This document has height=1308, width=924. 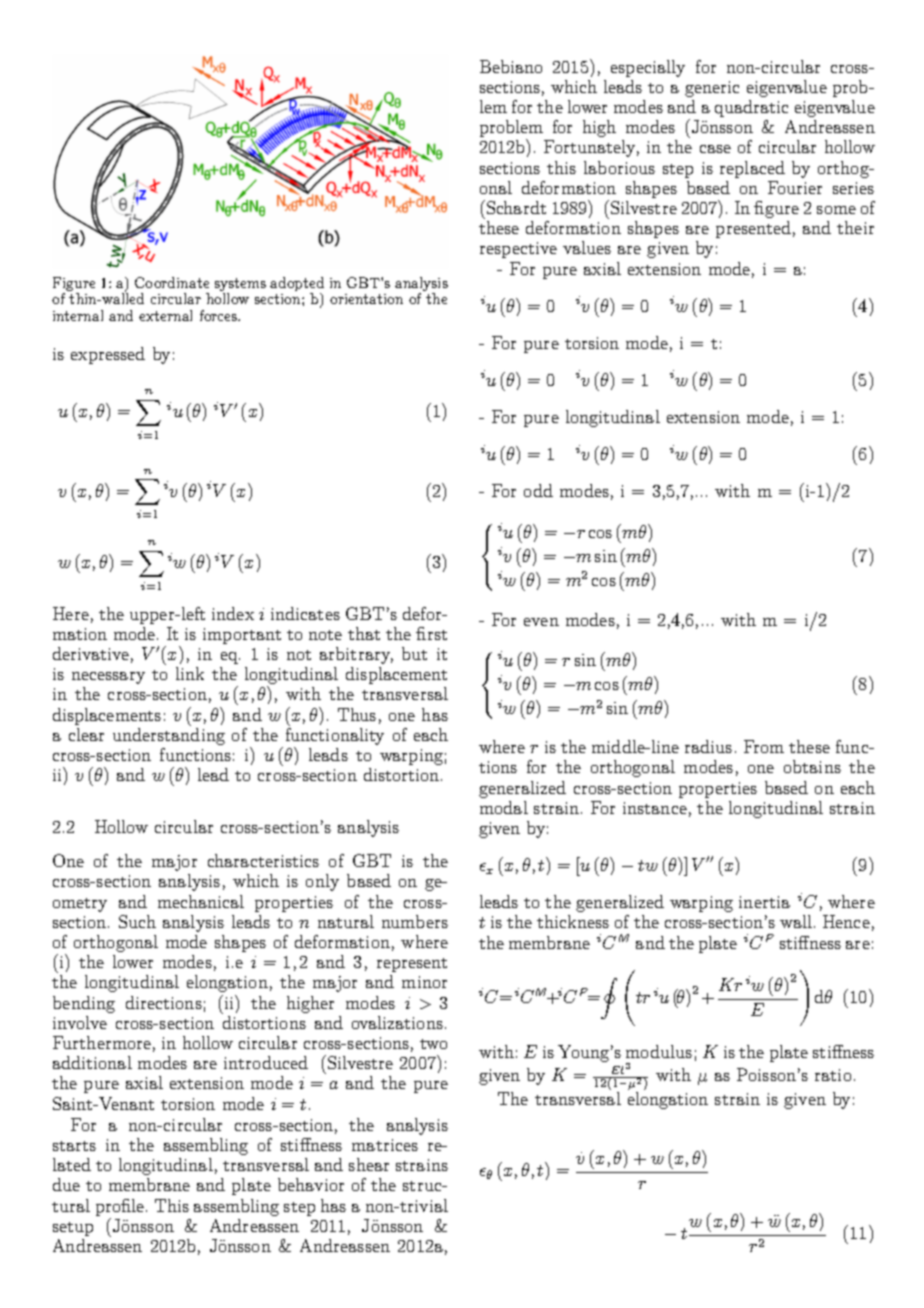 What do you see at coordinates (431, 633) in the document?
I see `first` at bounding box center [431, 633].
